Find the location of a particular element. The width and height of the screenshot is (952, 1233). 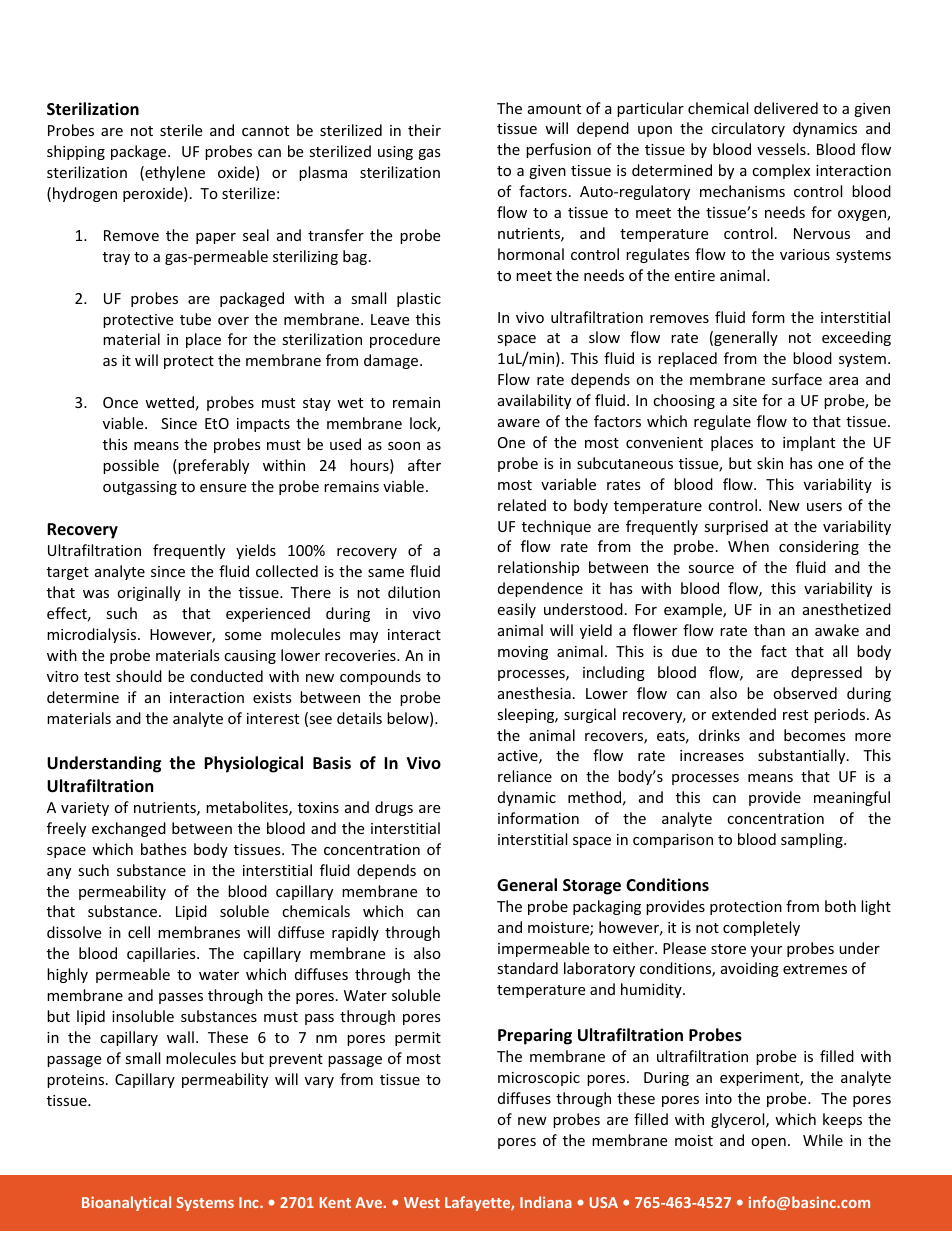

open is located at coordinates (768, 1143).
